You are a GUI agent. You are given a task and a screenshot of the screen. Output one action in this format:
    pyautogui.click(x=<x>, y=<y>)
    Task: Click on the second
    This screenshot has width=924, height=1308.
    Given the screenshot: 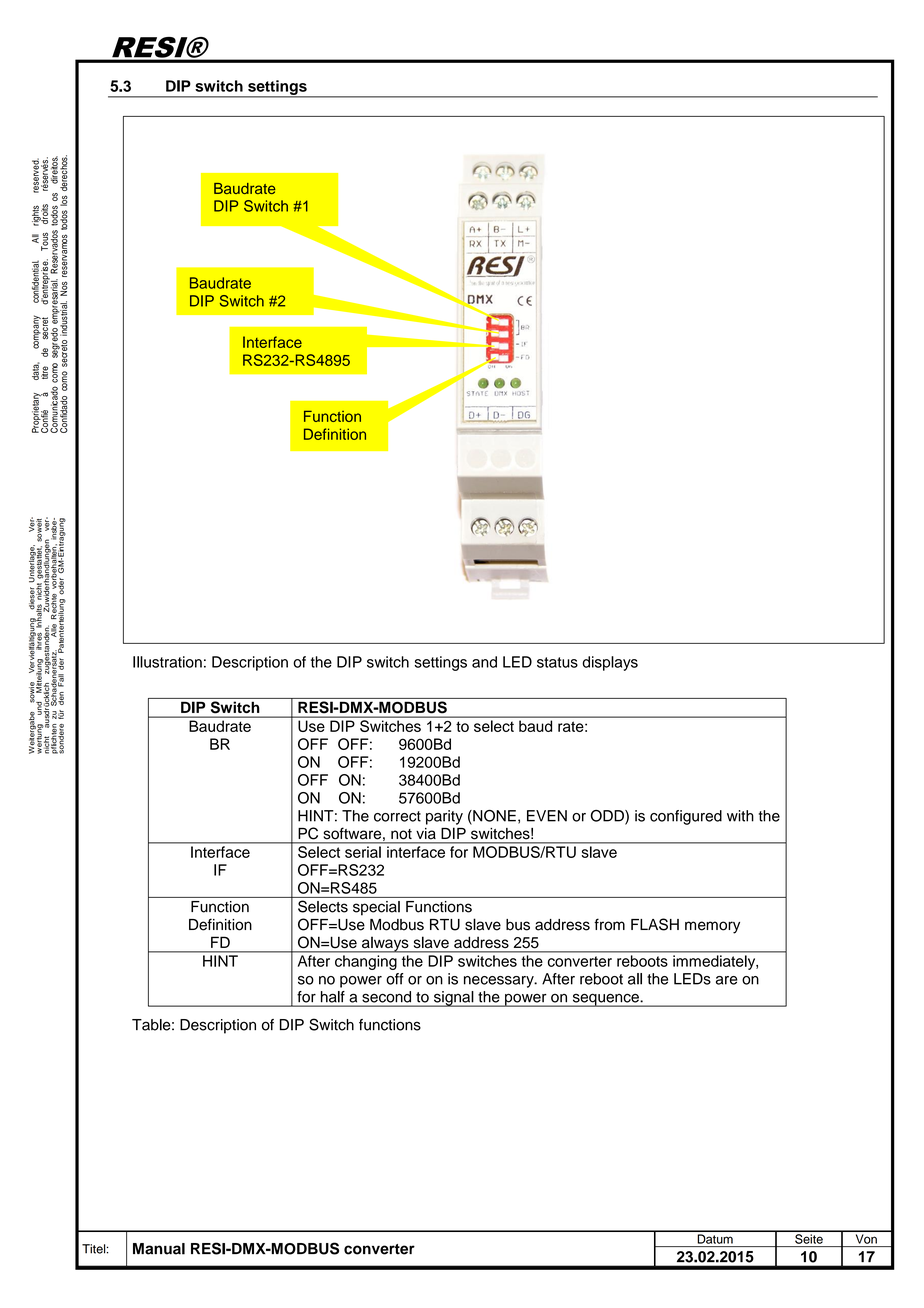 What is the action you would take?
    pyautogui.click(x=387, y=997)
